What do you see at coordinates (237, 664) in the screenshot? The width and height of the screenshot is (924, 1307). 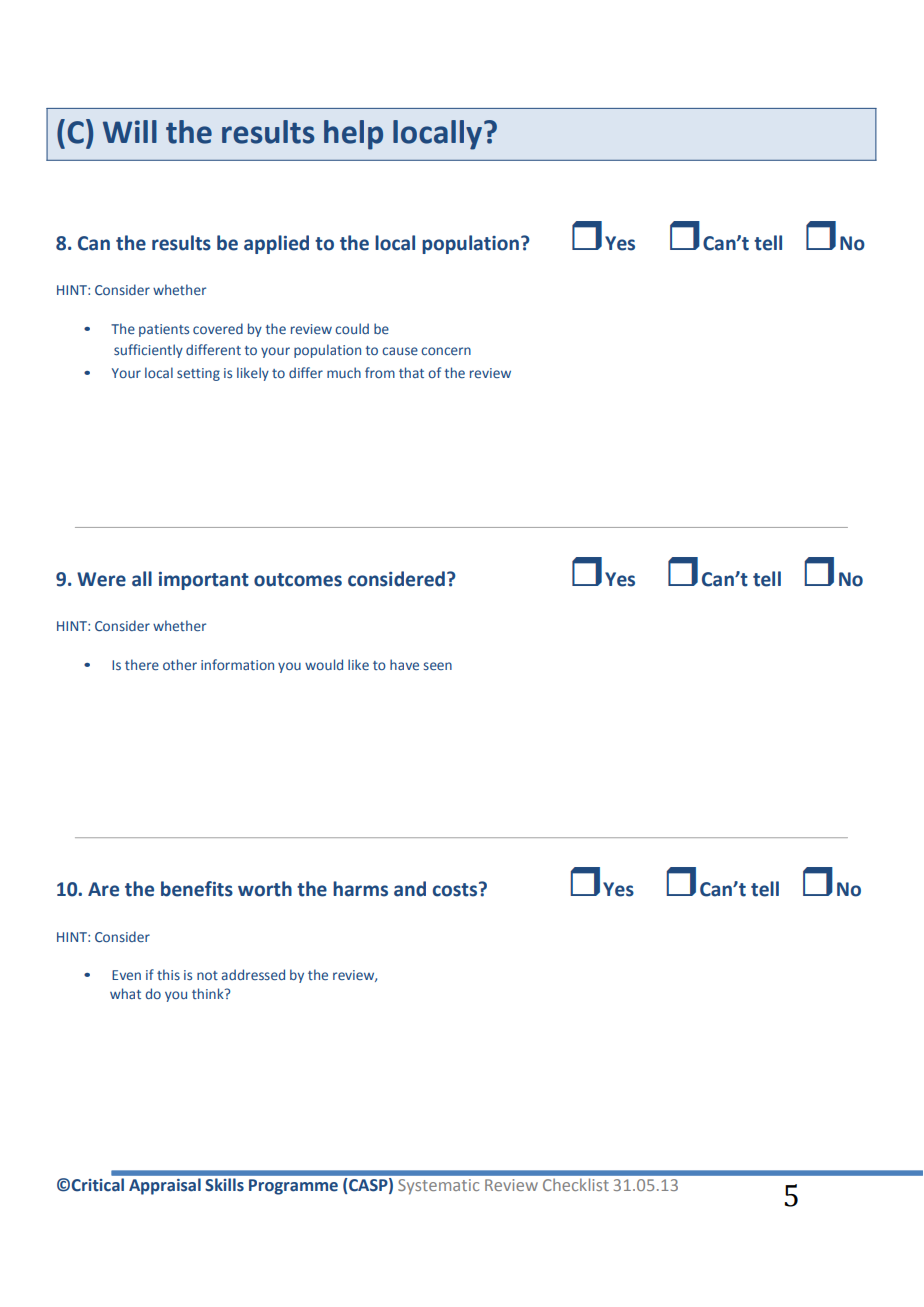 I see `information` at bounding box center [237, 664].
